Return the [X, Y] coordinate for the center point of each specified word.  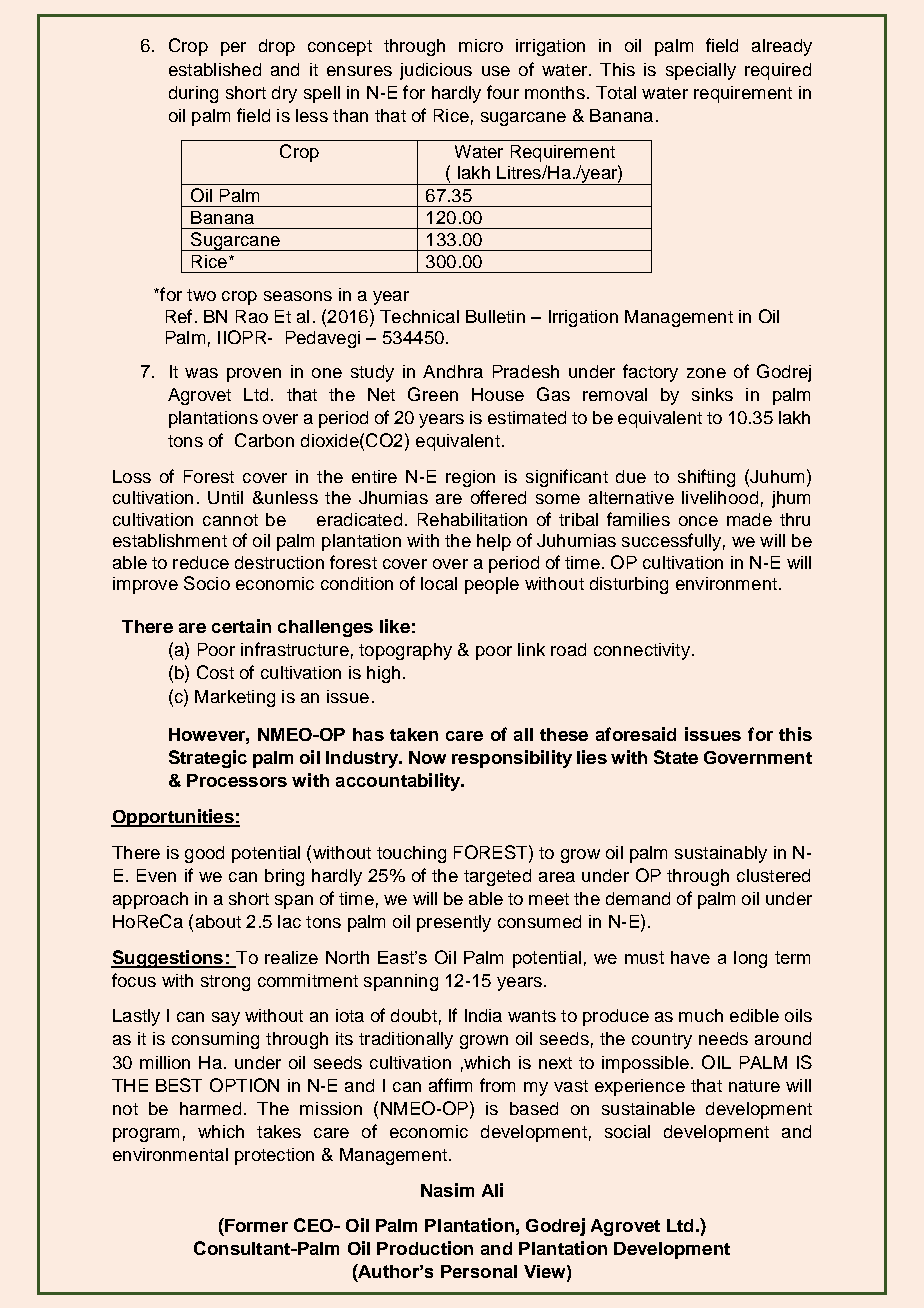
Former [255, 1225]
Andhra [453, 371]
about [218, 921]
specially [701, 71]
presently [454, 923]
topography [405, 651]
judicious [436, 71]
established [215, 69]
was [201, 373]
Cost [215, 672]
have [690, 957]
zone [706, 373]
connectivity [642, 651]
